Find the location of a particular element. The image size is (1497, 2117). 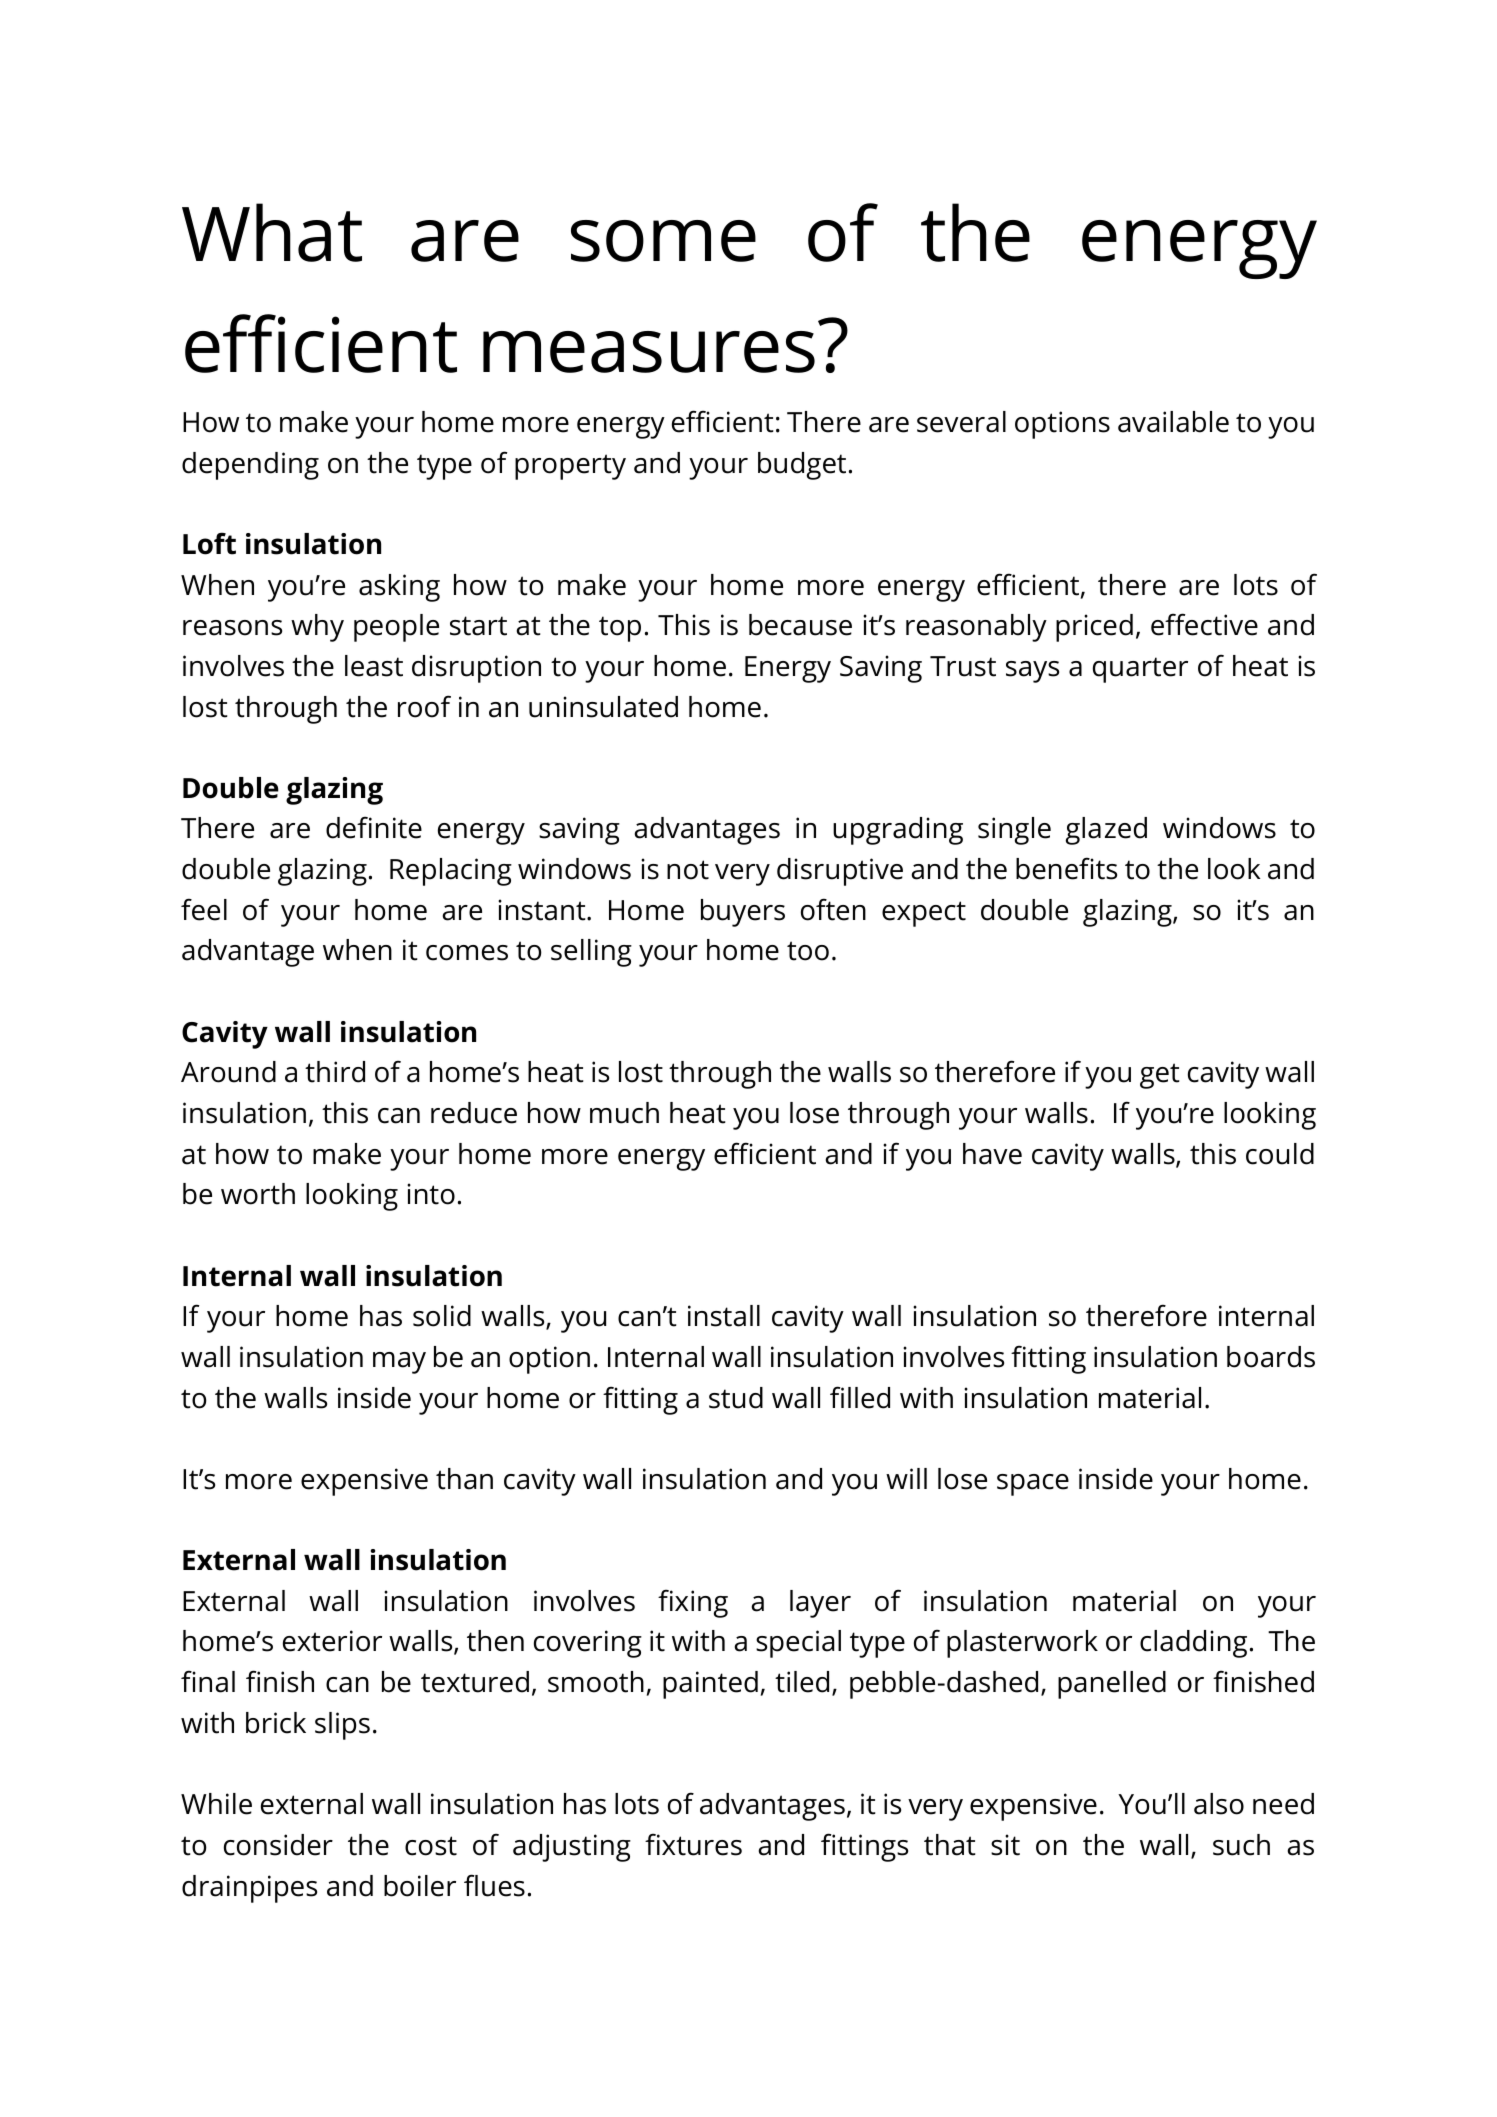

What is located at coordinates (272, 232).
